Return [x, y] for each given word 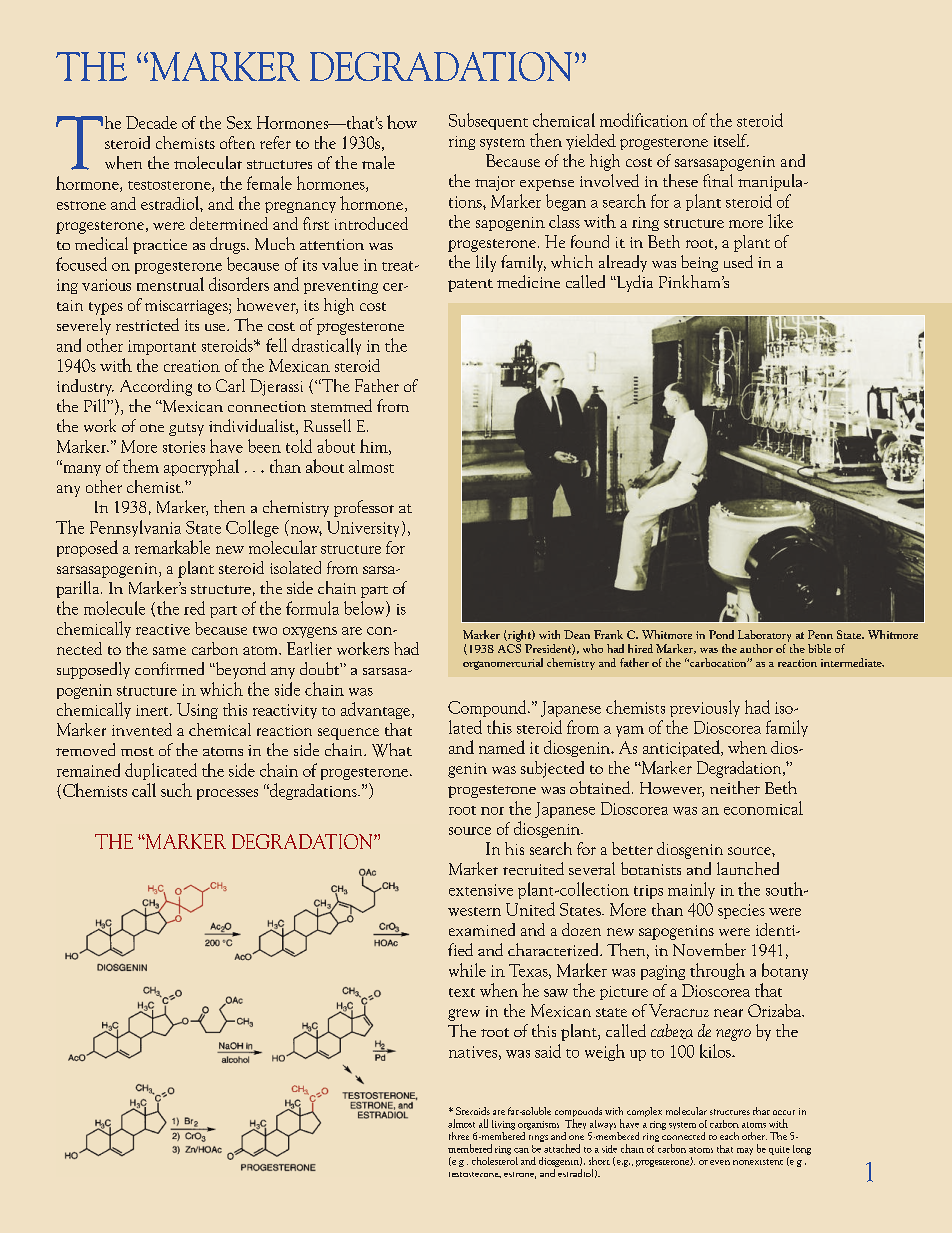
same [169, 651]
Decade [151, 122]
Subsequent [488, 121]
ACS [509, 647]
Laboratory [764, 636]
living [503, 1125]
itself [731, 140]
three [459, 1136]
